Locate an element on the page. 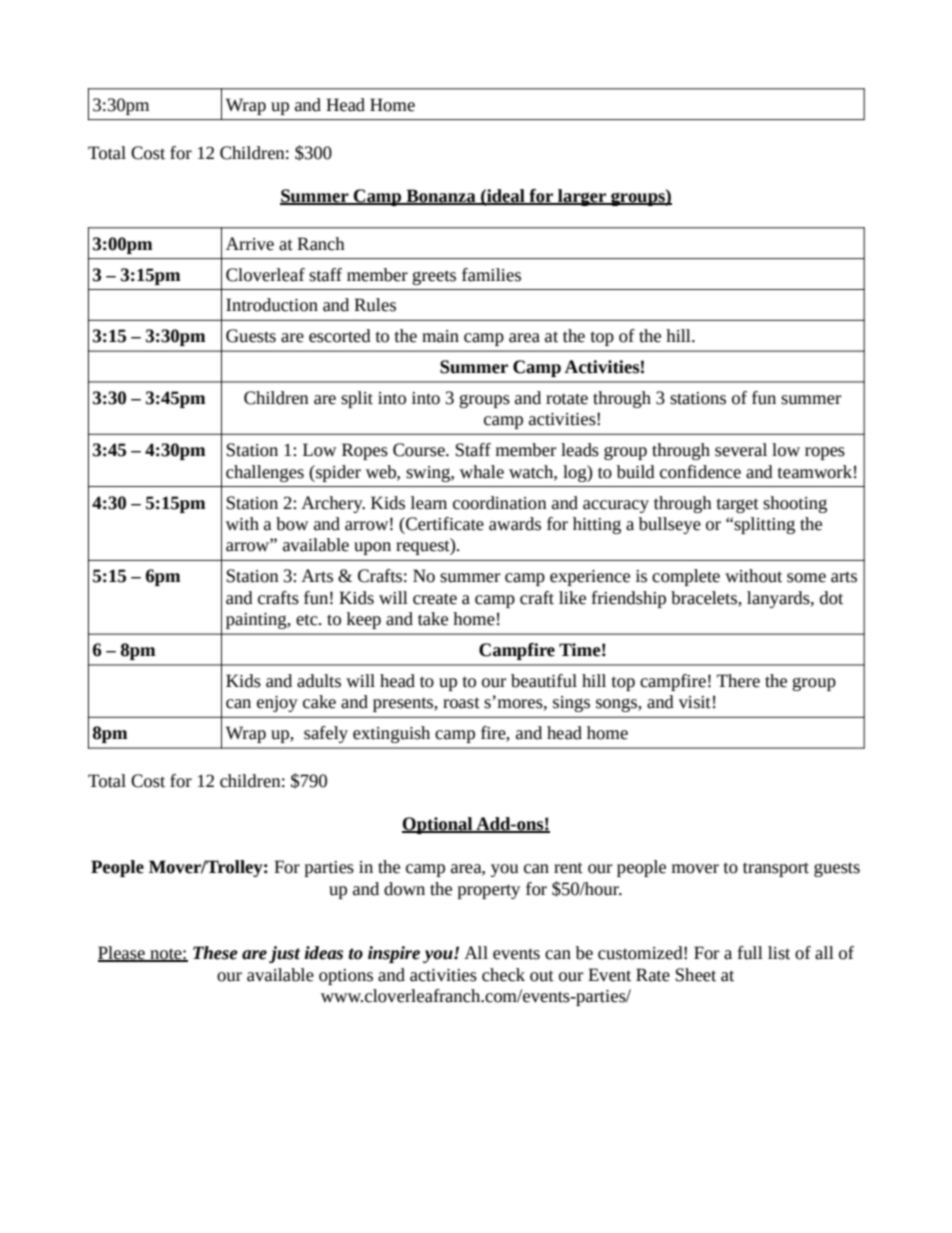  challenges is located at coordinates (265, 473).
